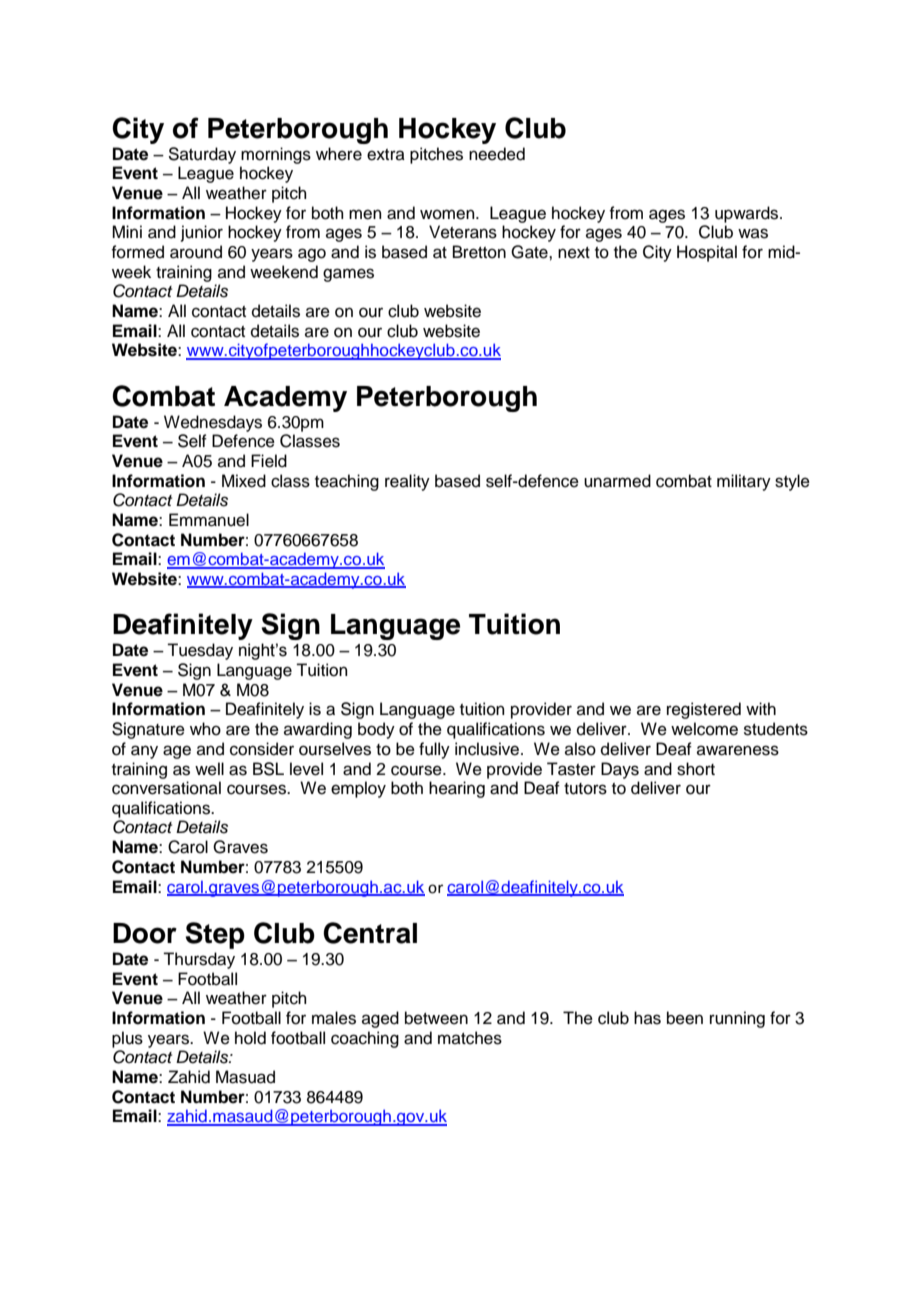  What do you see at coordinates (166, 788) in the screenshot?
I see `conversational` at bounding box center [166, 788].
